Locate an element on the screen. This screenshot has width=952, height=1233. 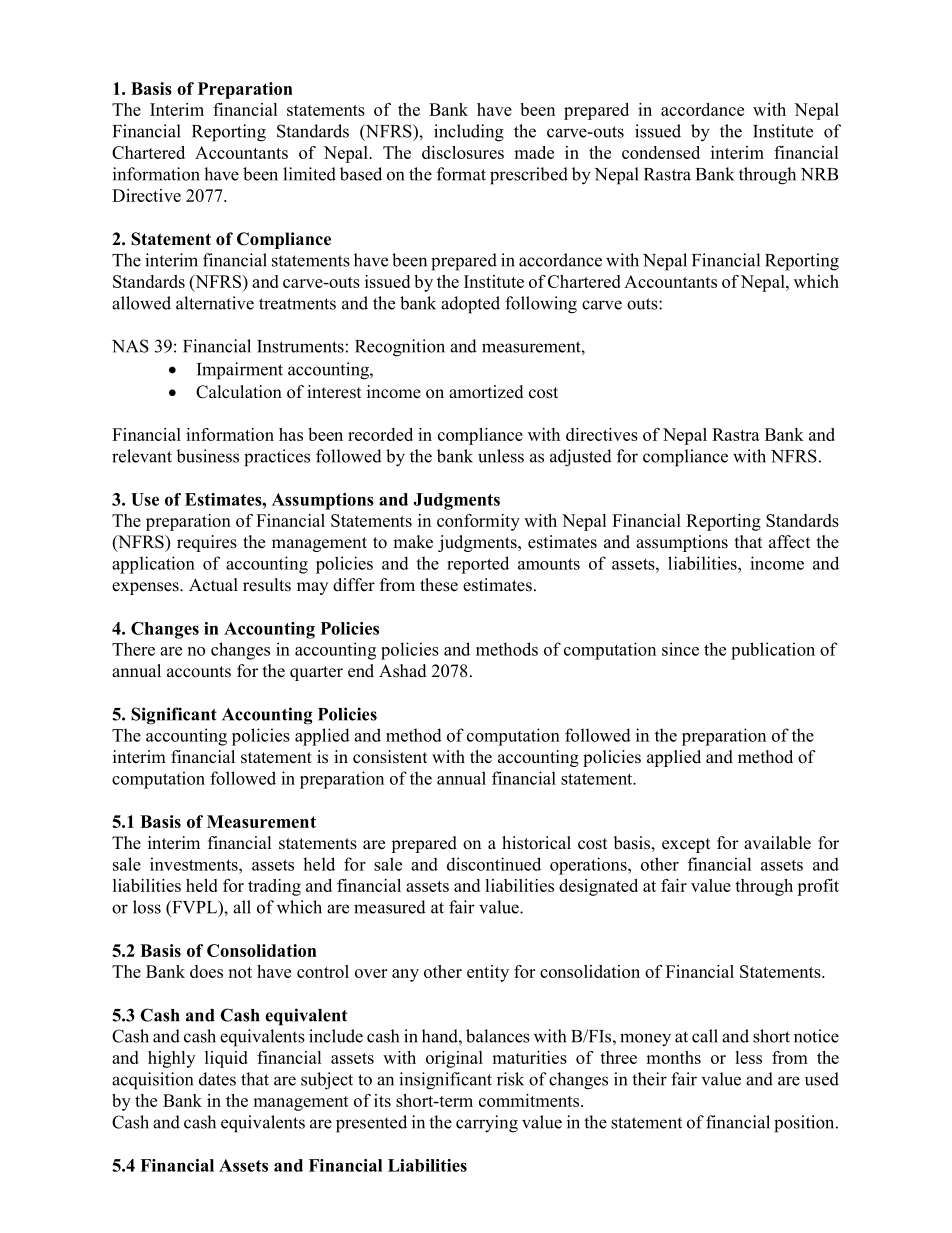
limited is located at coordinates (309, 174).
